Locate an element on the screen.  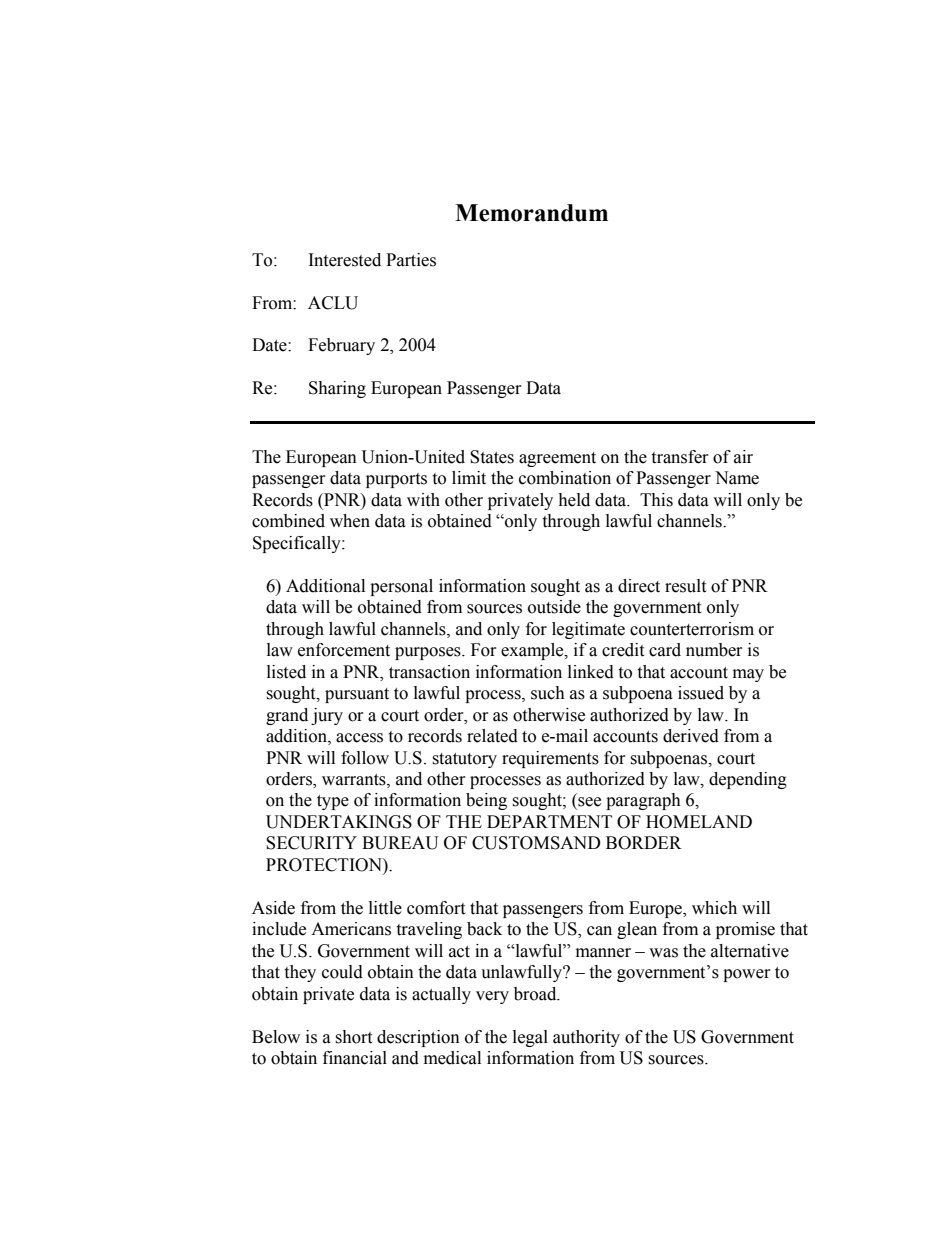
Interested is located at coordinates (345, 260).
